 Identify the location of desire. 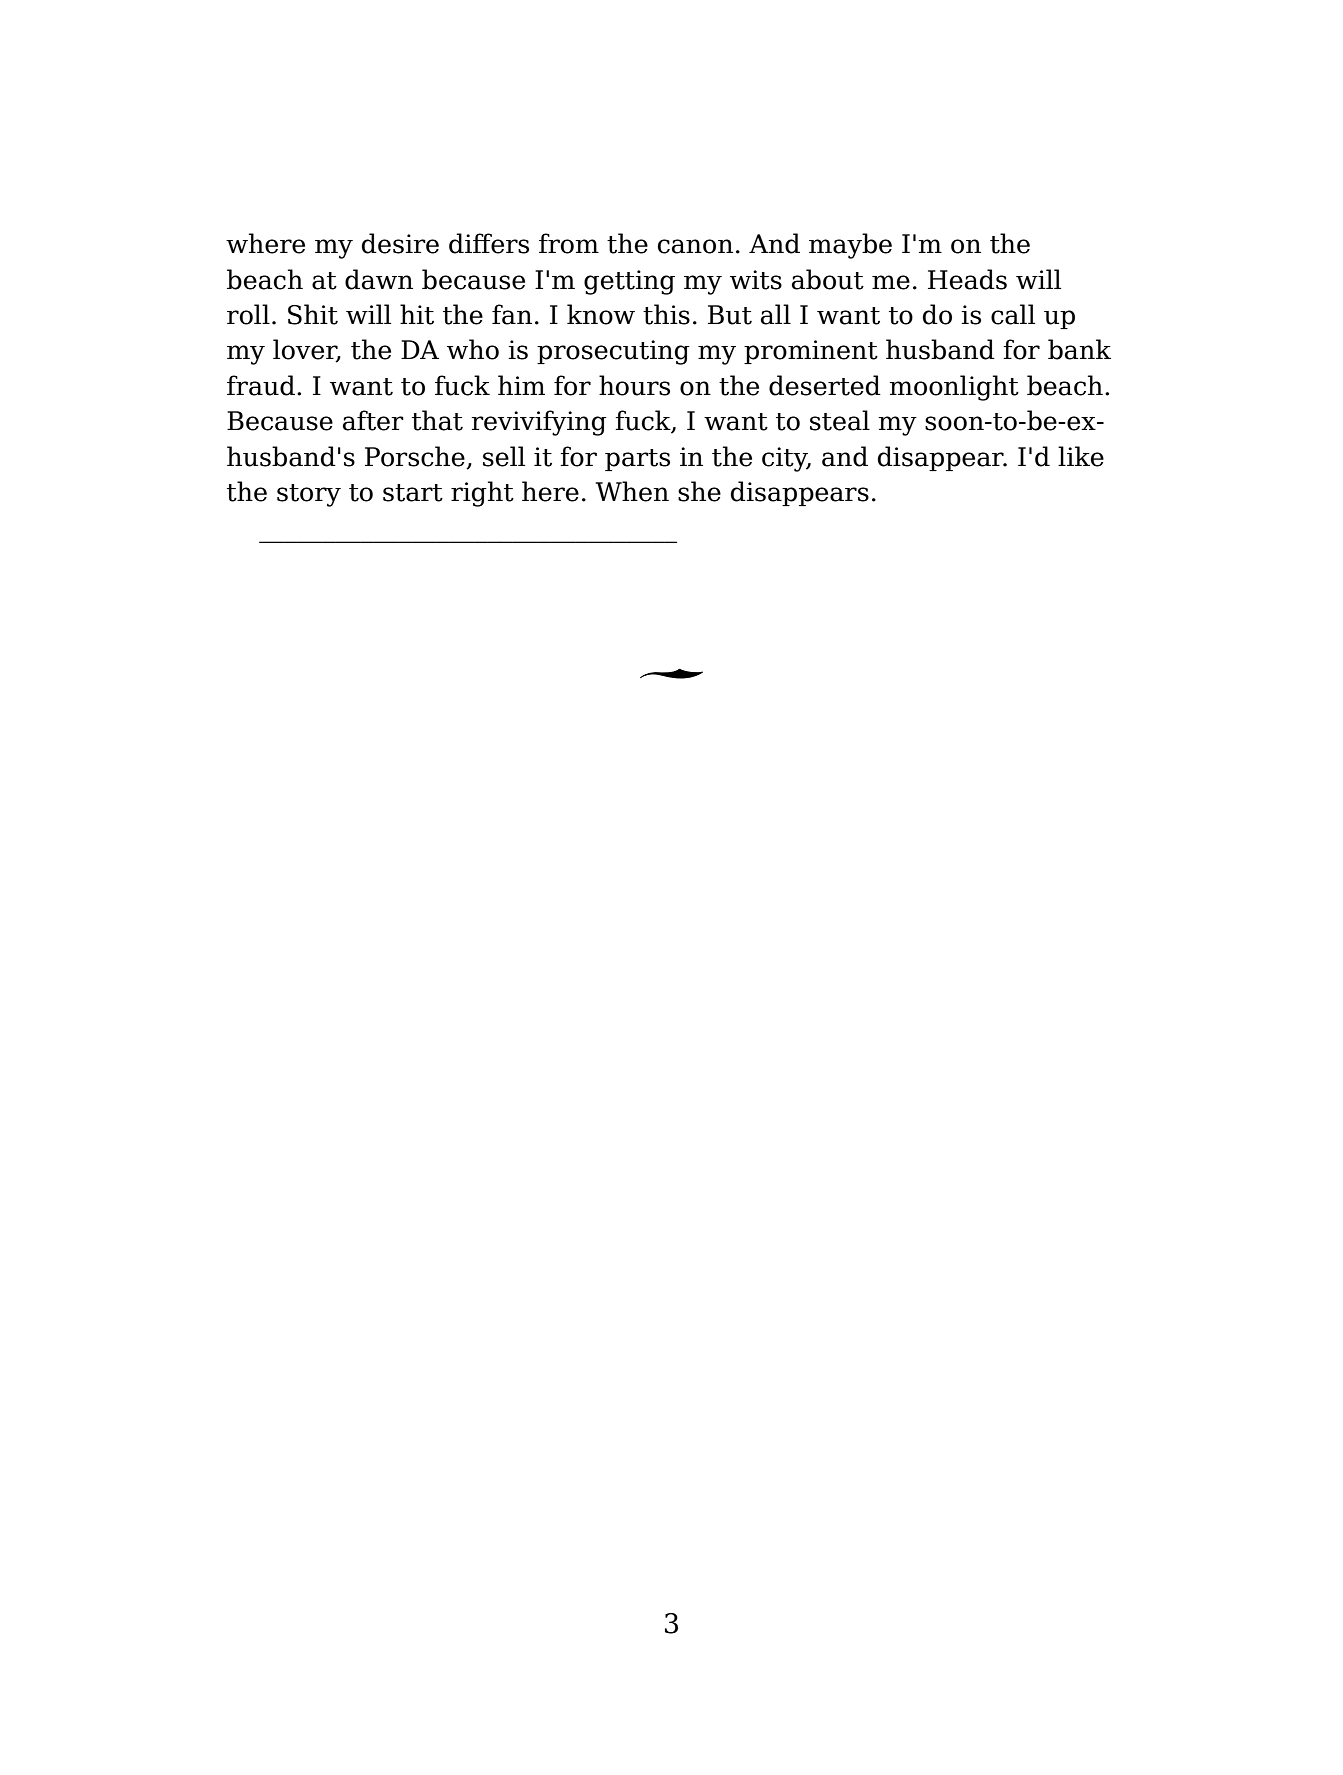
(400, 243).
